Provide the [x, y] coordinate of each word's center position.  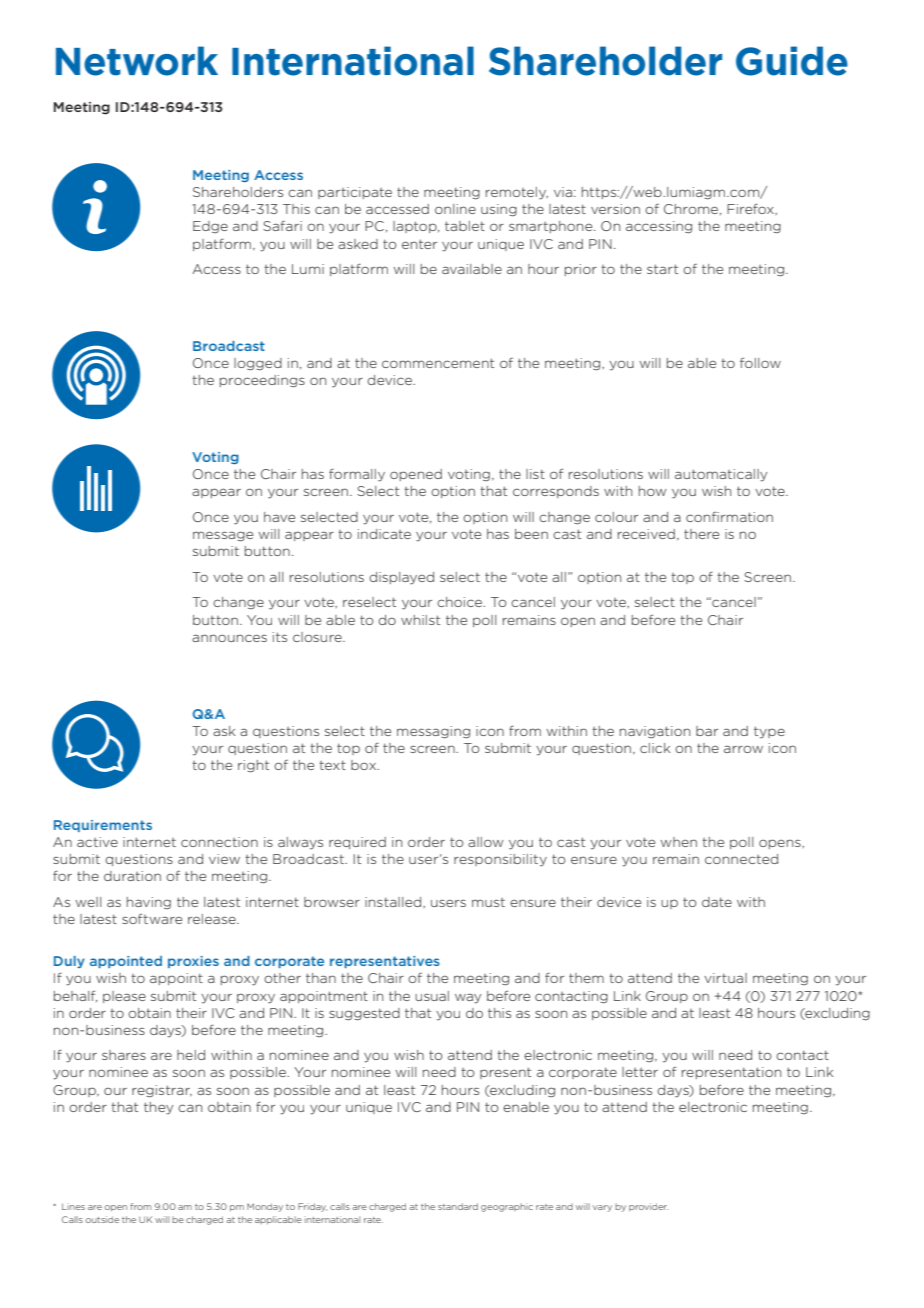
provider [648, 1207]
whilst [420, 620]
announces [229, 638]
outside [102, 1219]
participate [355, 193]
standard [458, 1206]
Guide [792, 61]
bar [707, 731]
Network [137, 61]
